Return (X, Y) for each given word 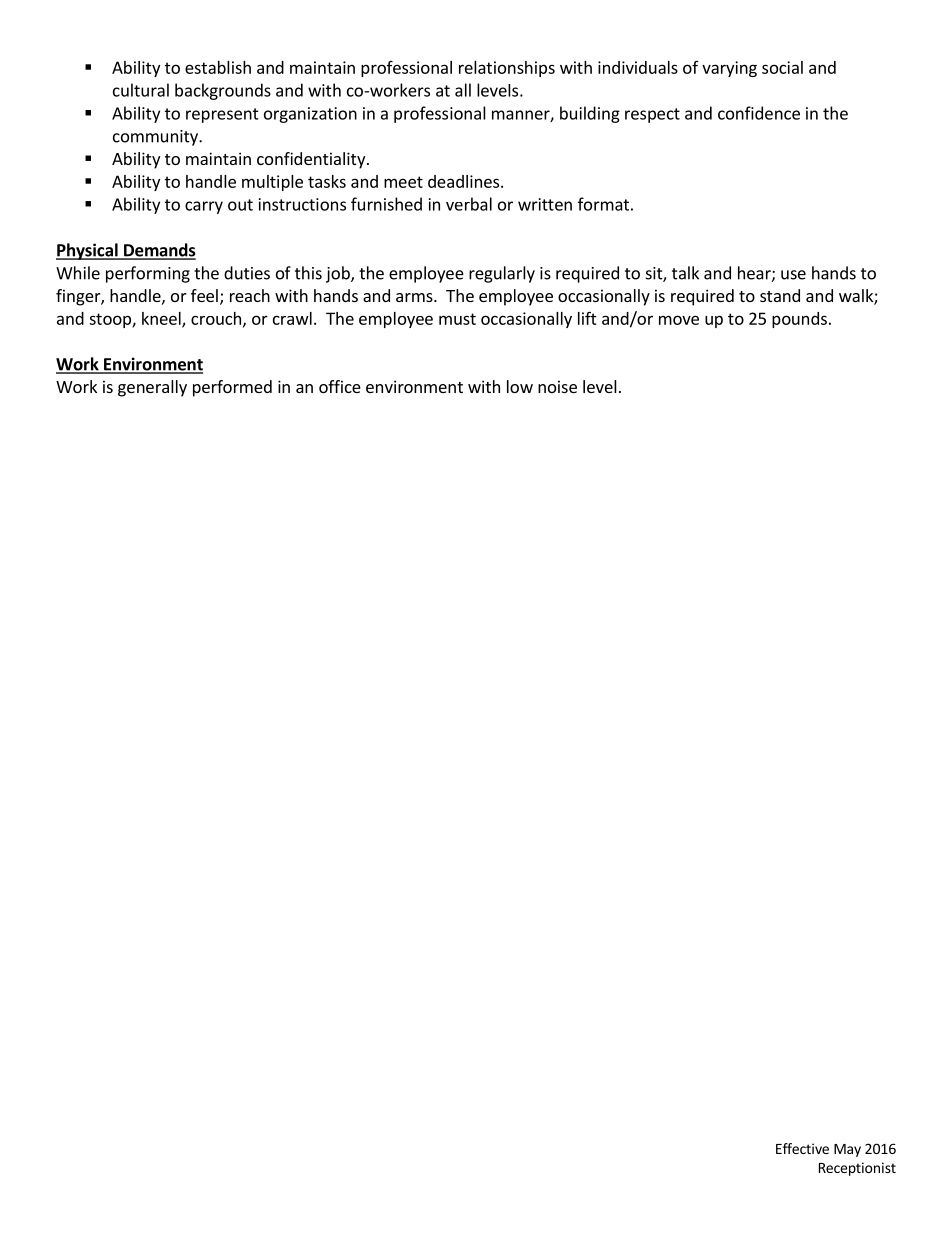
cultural (141, 90)
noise (557, 386)
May (847, 1150)
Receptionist (857, 1169)
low (520, 386)
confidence (759, 113)
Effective (802, 1148)
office (340, 386)
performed (232, 388)
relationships (507, 69)
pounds (799, 320)
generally (152, 388)
